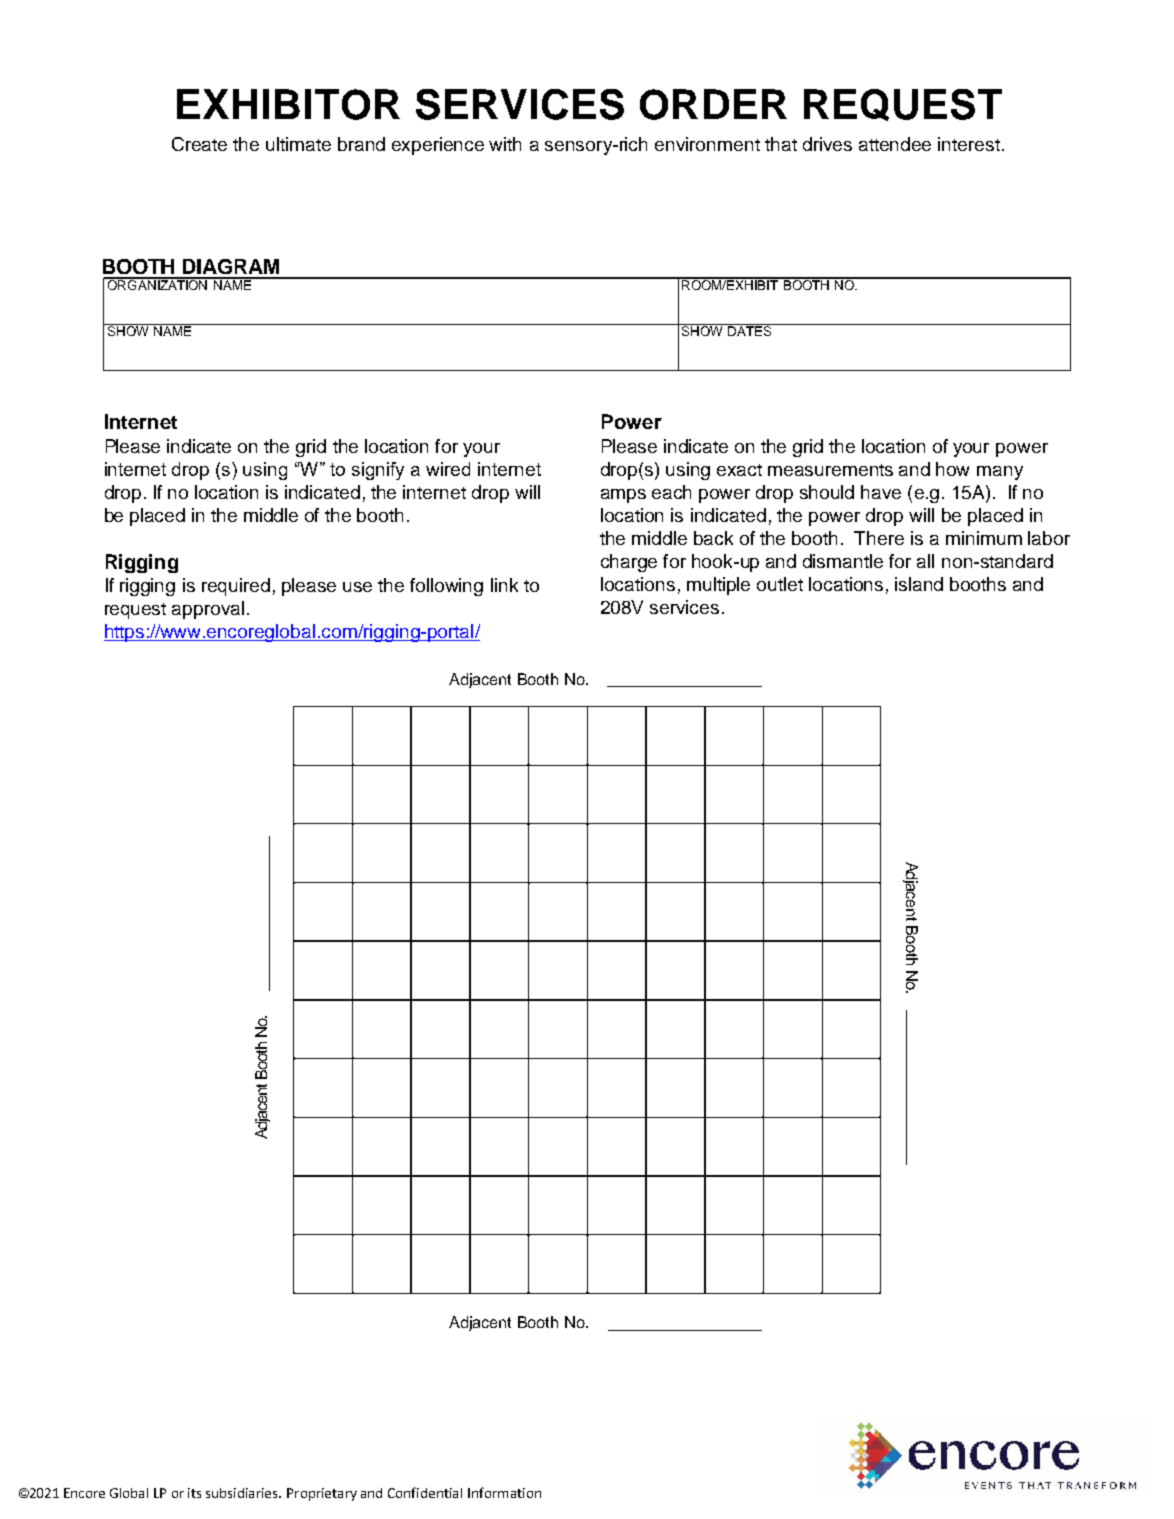  Describe the element at coordinates (504, 585) in the screenshot. I see `link` at that location.
